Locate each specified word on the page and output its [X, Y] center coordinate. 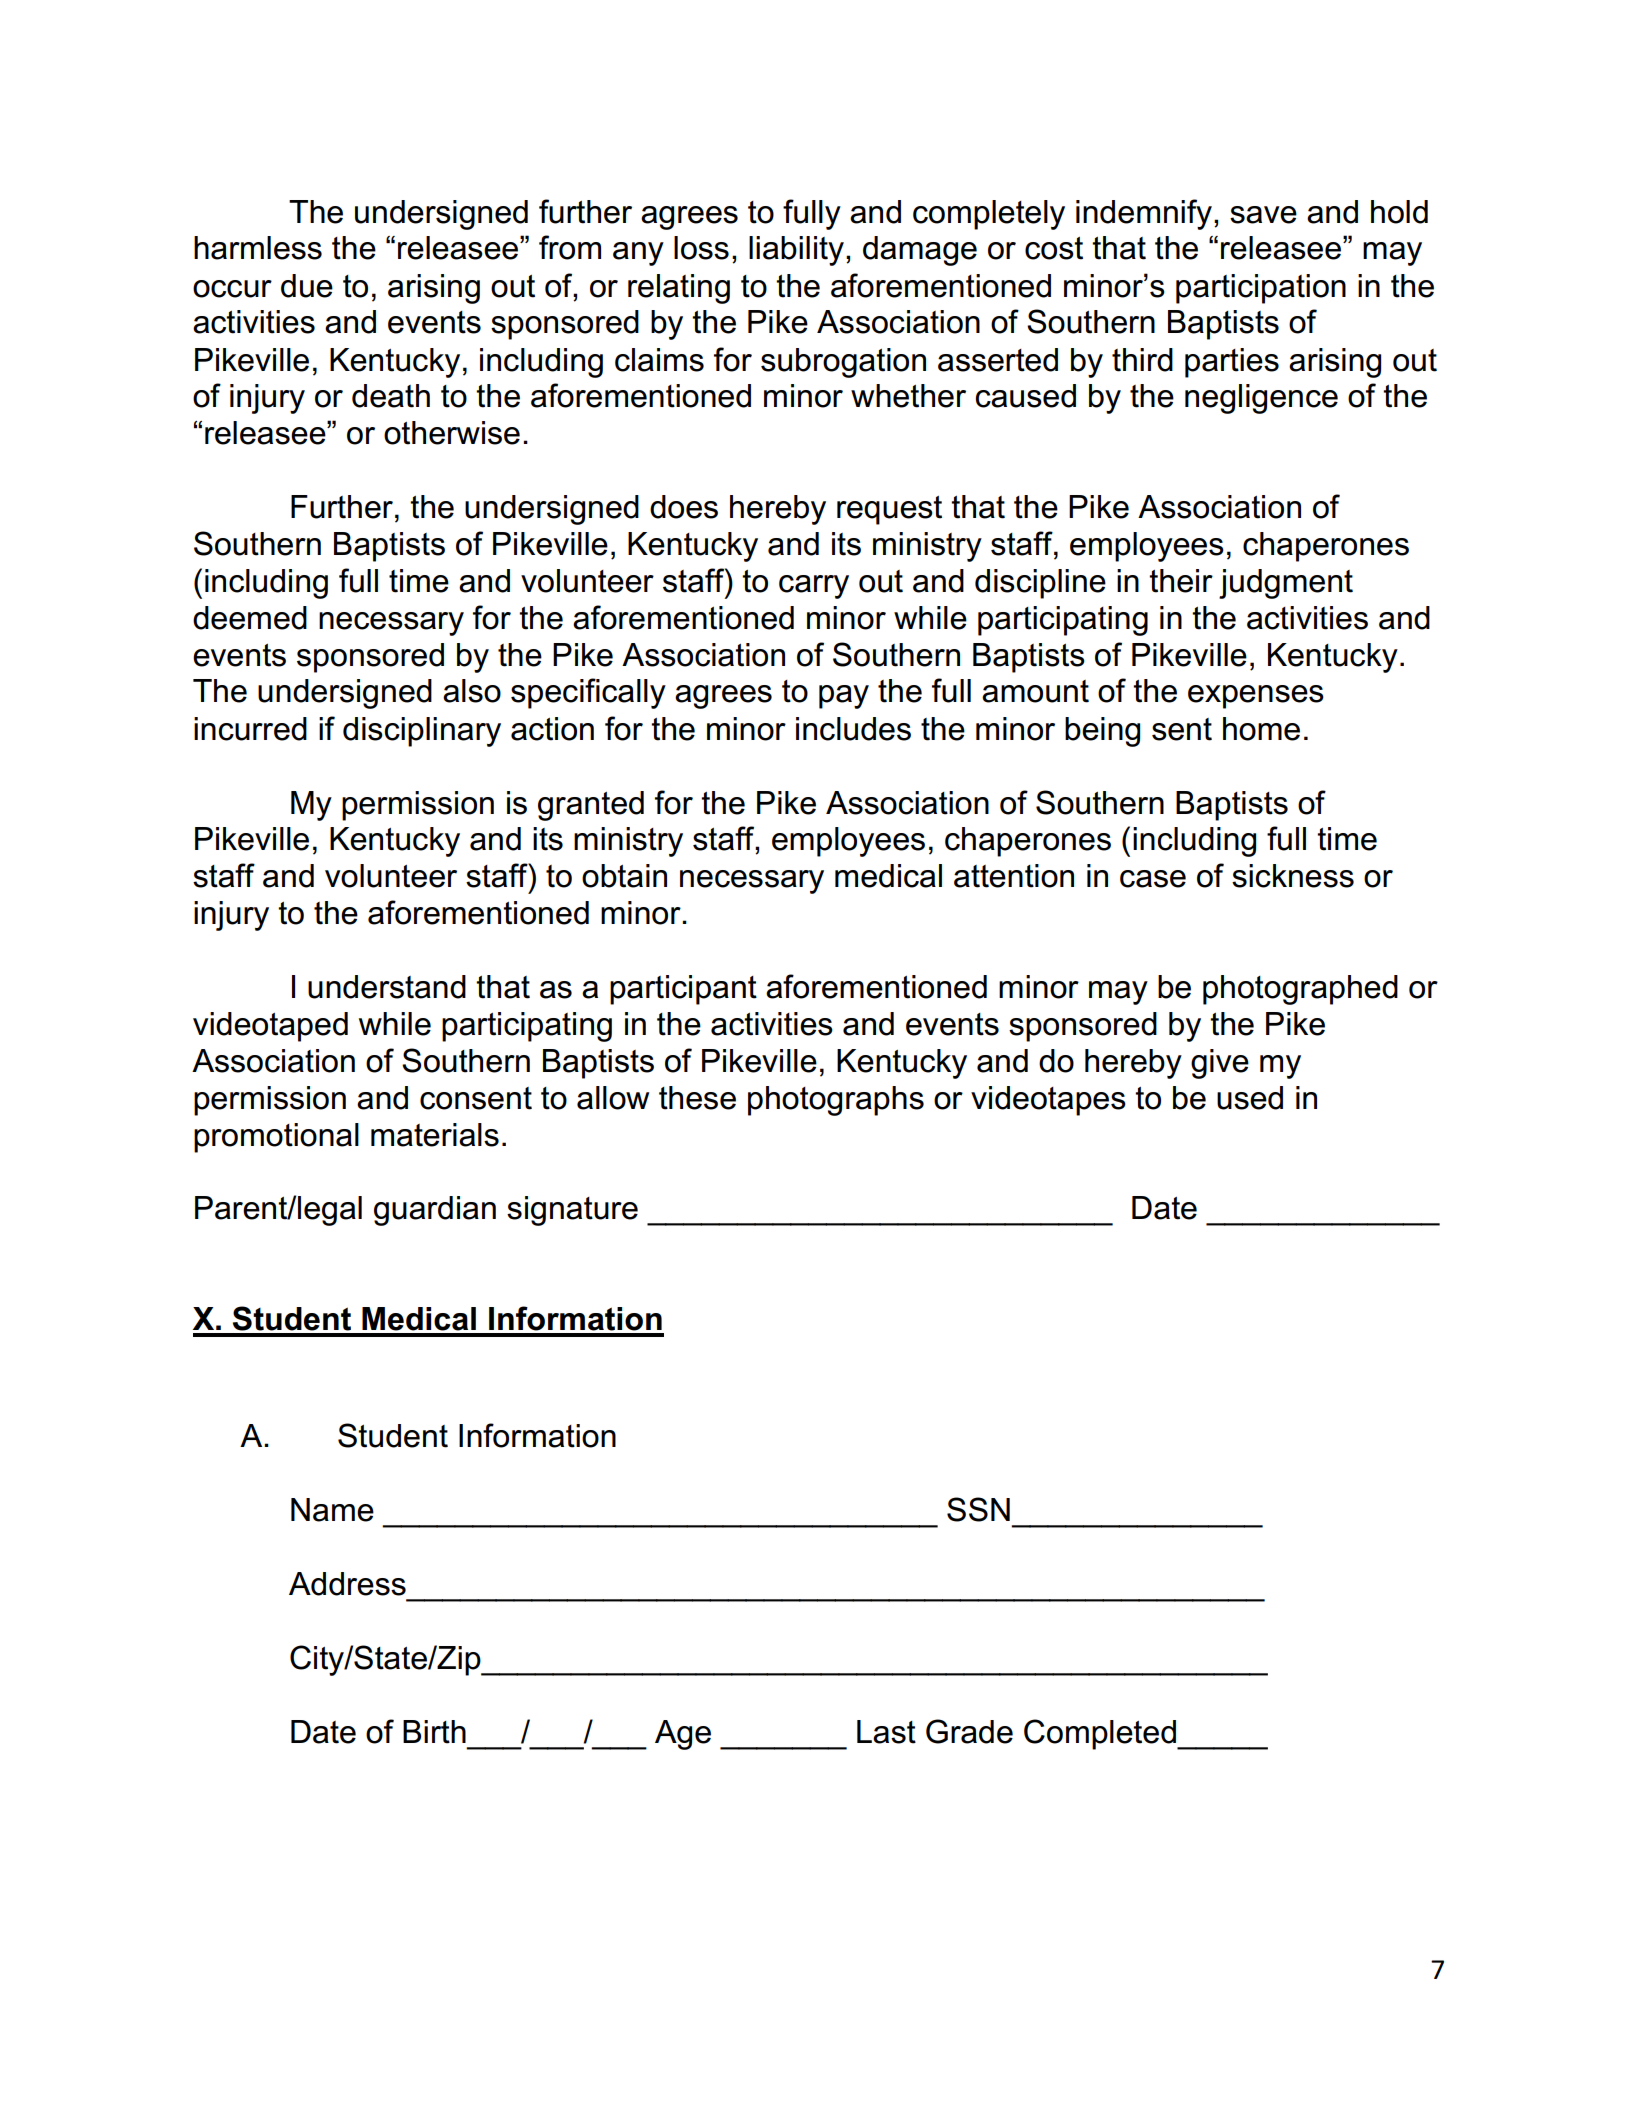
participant [683, 990]
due [307, 286]
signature [572, 1211]
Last [886, 1732]
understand [387, 987]
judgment [1286, 584]
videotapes [1048, 1101]
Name [332, 1510]
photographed [1300, 990]
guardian [435, 1211]
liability [796, 251]
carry [814, 587]
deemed [250, 618]
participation [1261, 289]
